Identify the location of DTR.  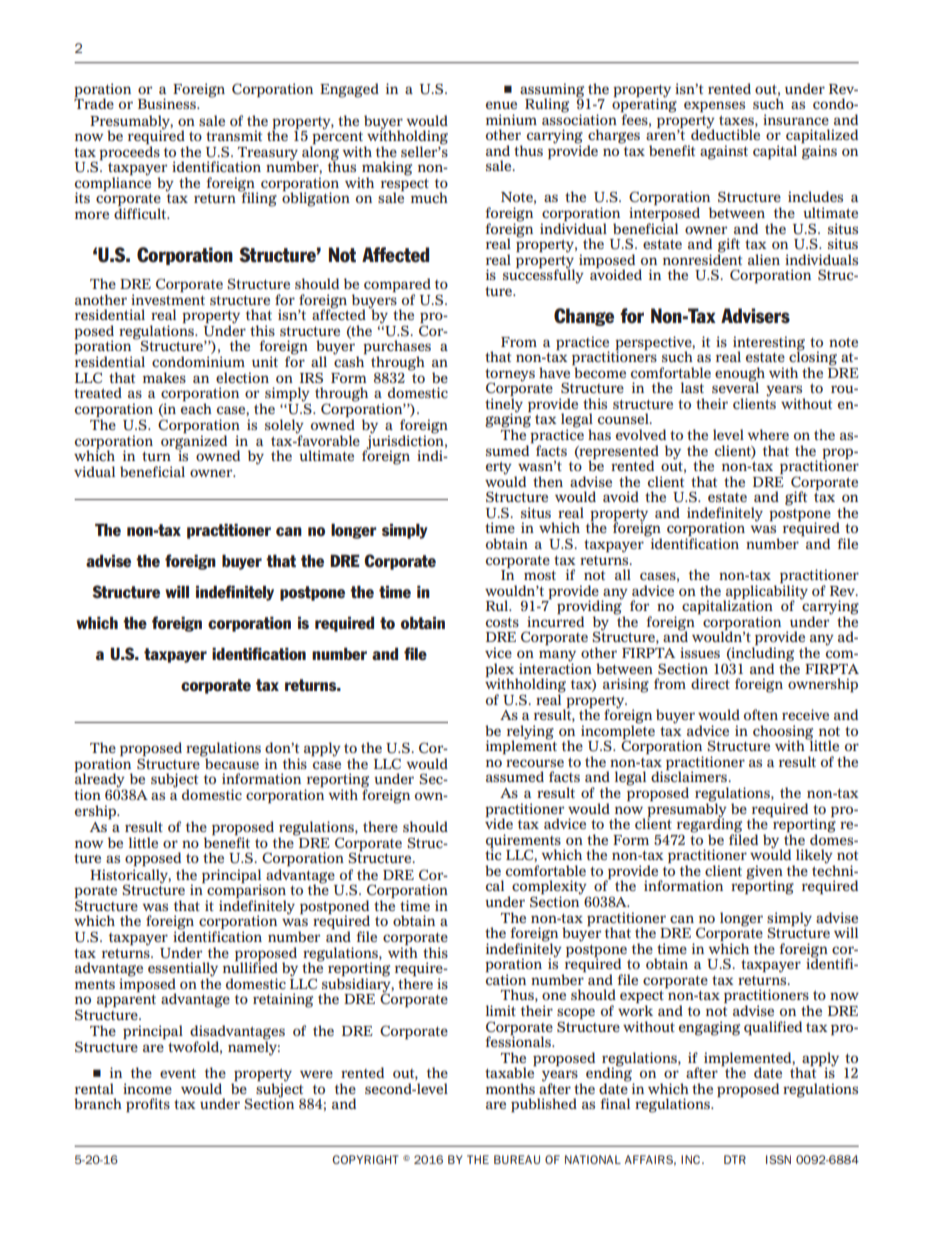
(735, 1159).
